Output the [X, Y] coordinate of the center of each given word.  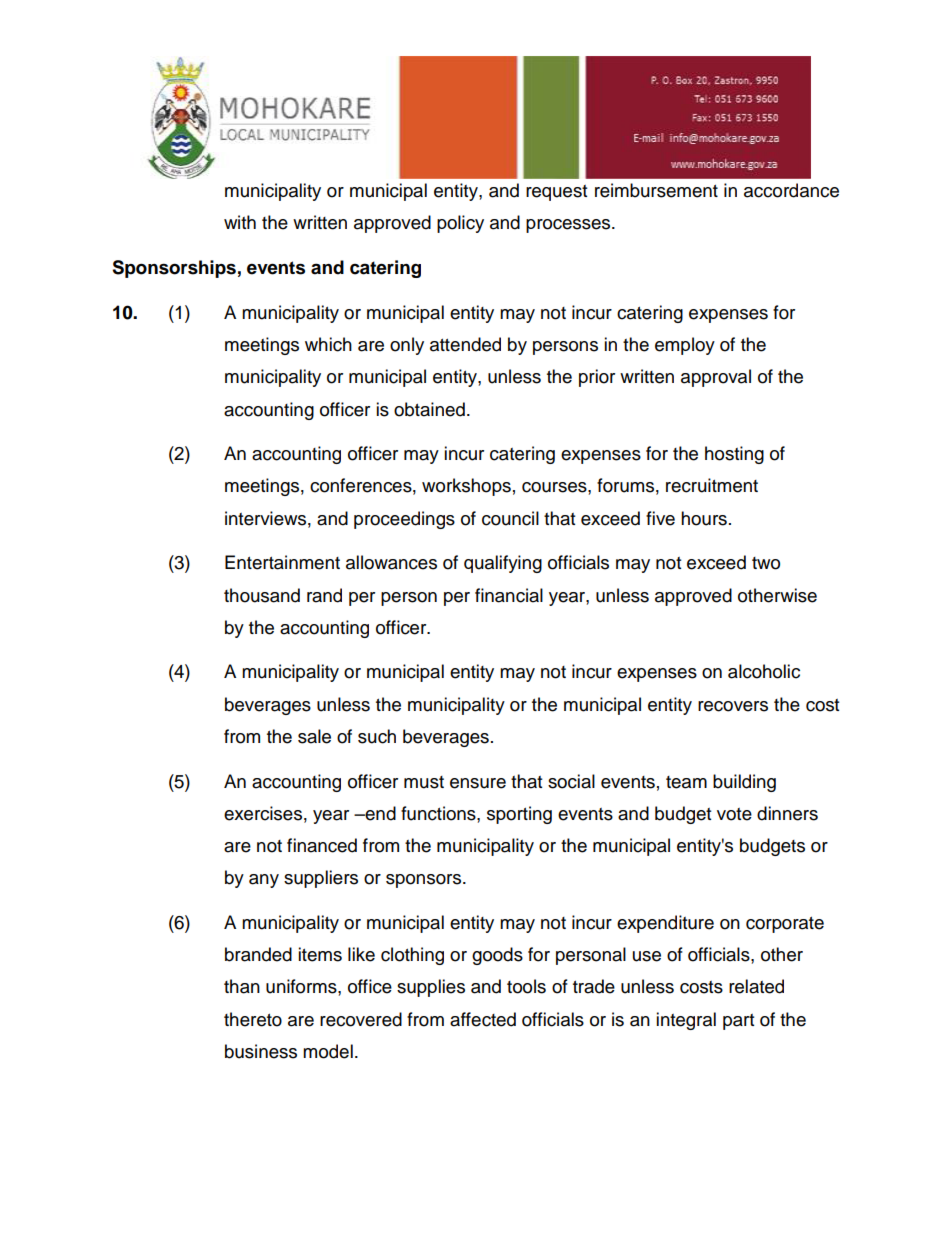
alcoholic [764, 671]
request [556, 193]
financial [509, 595]
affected [483, 1019]
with [240, 222]
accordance [791, 190]
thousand [262, 595]
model [328, 1051]
